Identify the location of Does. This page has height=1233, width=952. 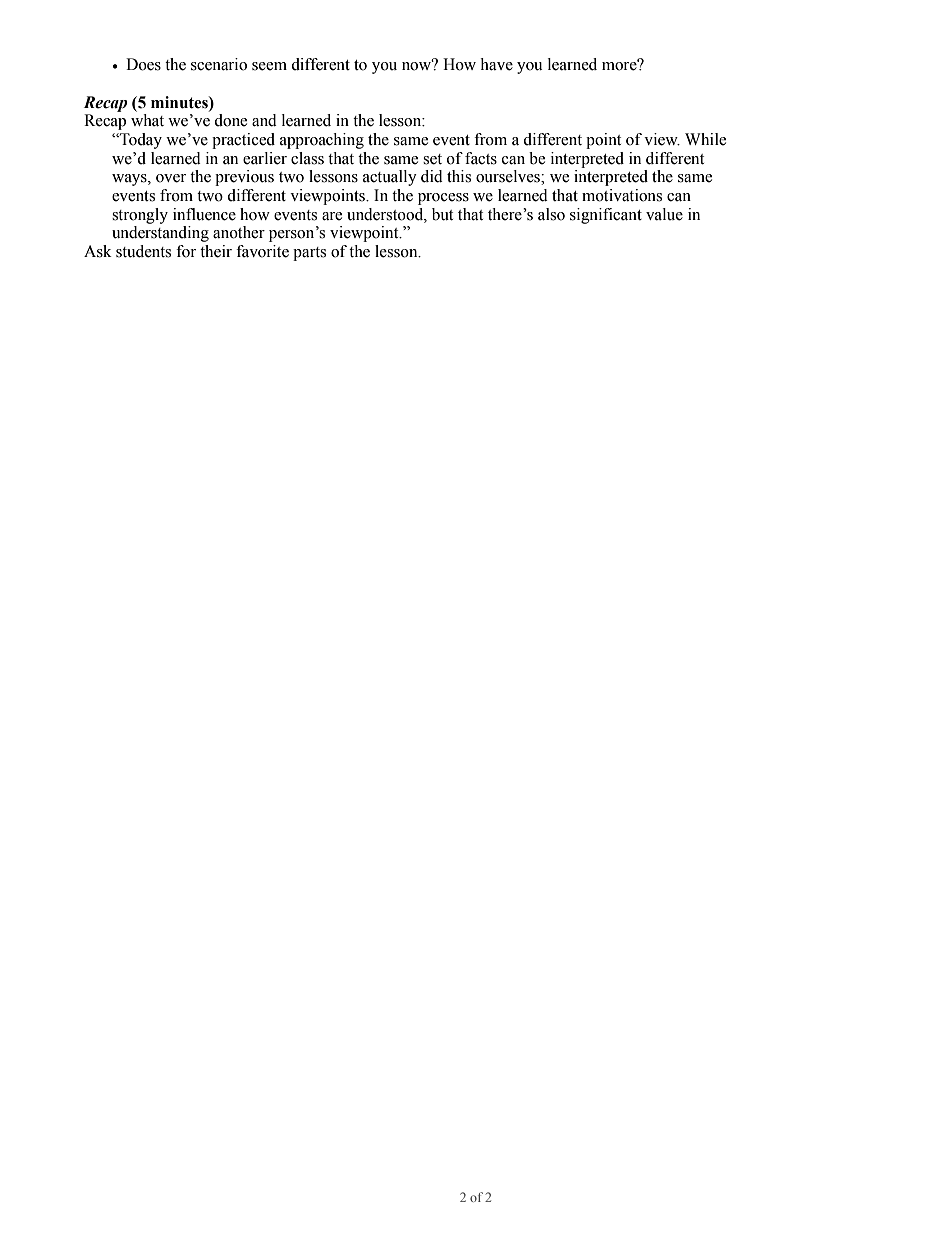
(143, 64).
